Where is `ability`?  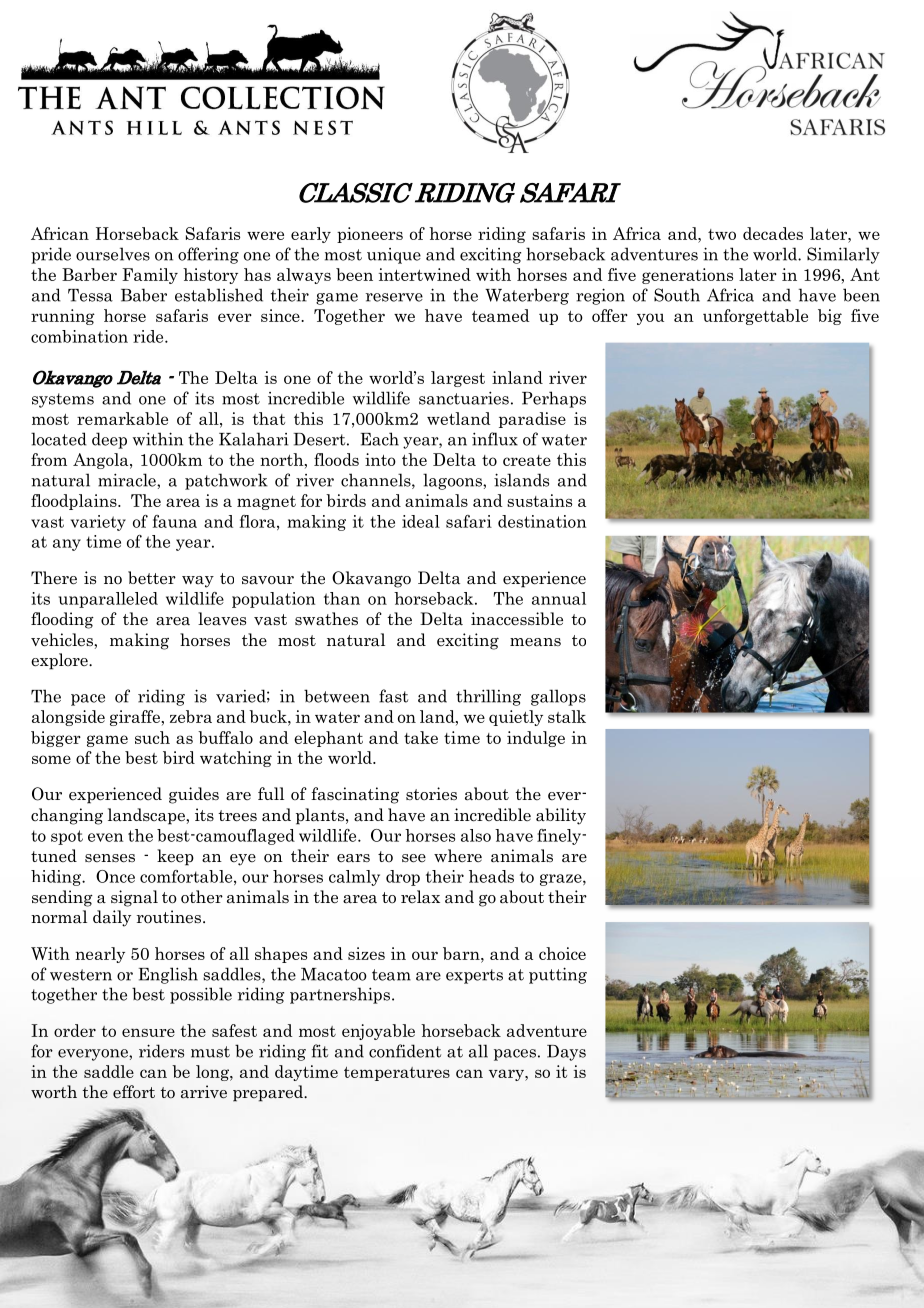
ability is located at coordinates (561, 816).
